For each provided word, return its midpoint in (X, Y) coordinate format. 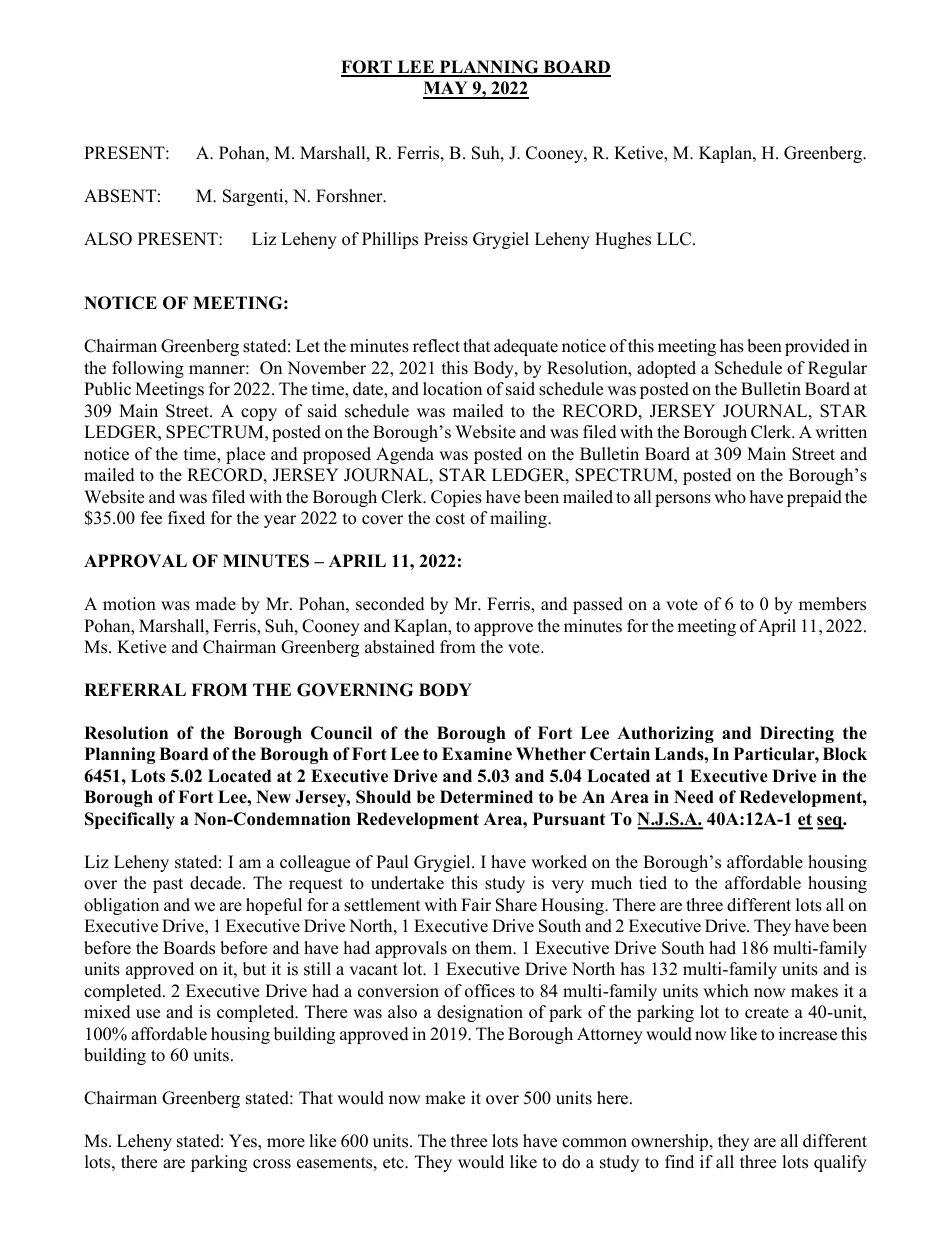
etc (394, 1163)
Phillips (390, 240)
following (148, 369)
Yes (244, 1141)
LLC (675, 239)
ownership (671, 1142)
